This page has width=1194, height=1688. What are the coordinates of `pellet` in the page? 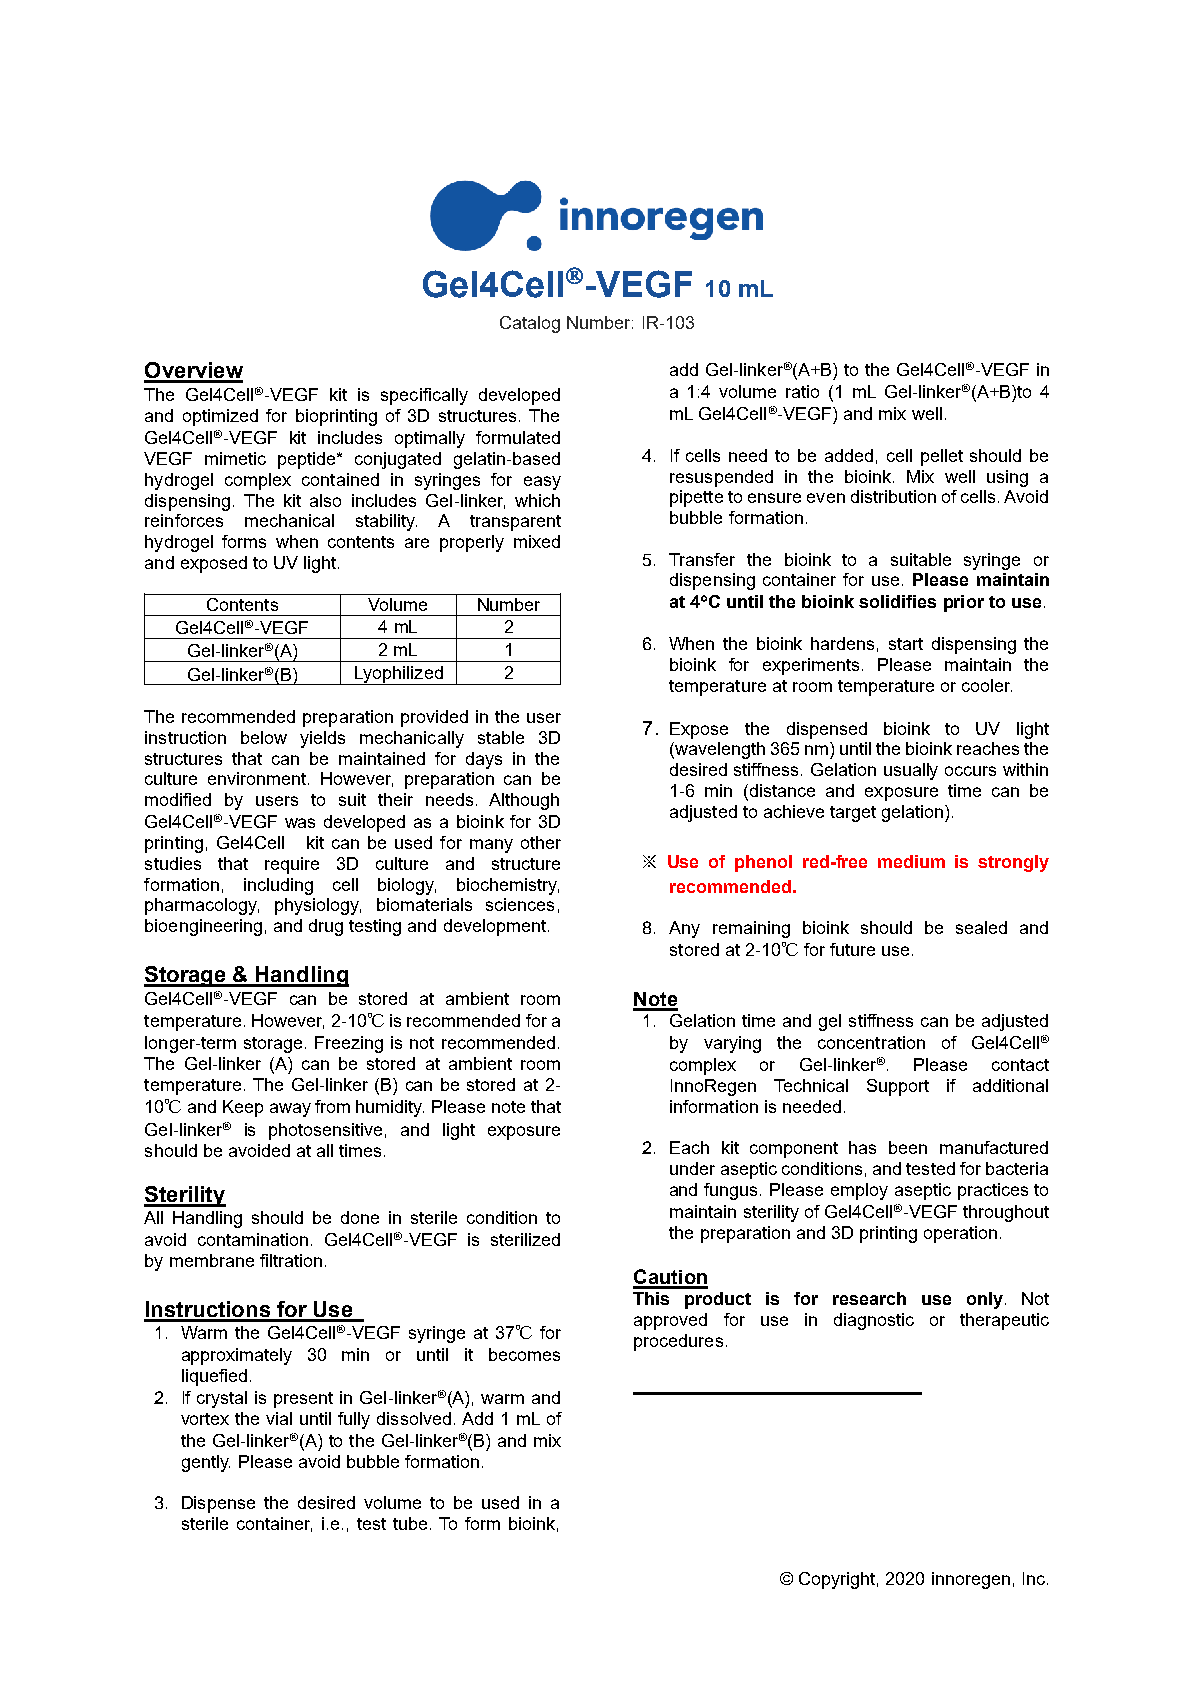 It's located at (942, 457).
